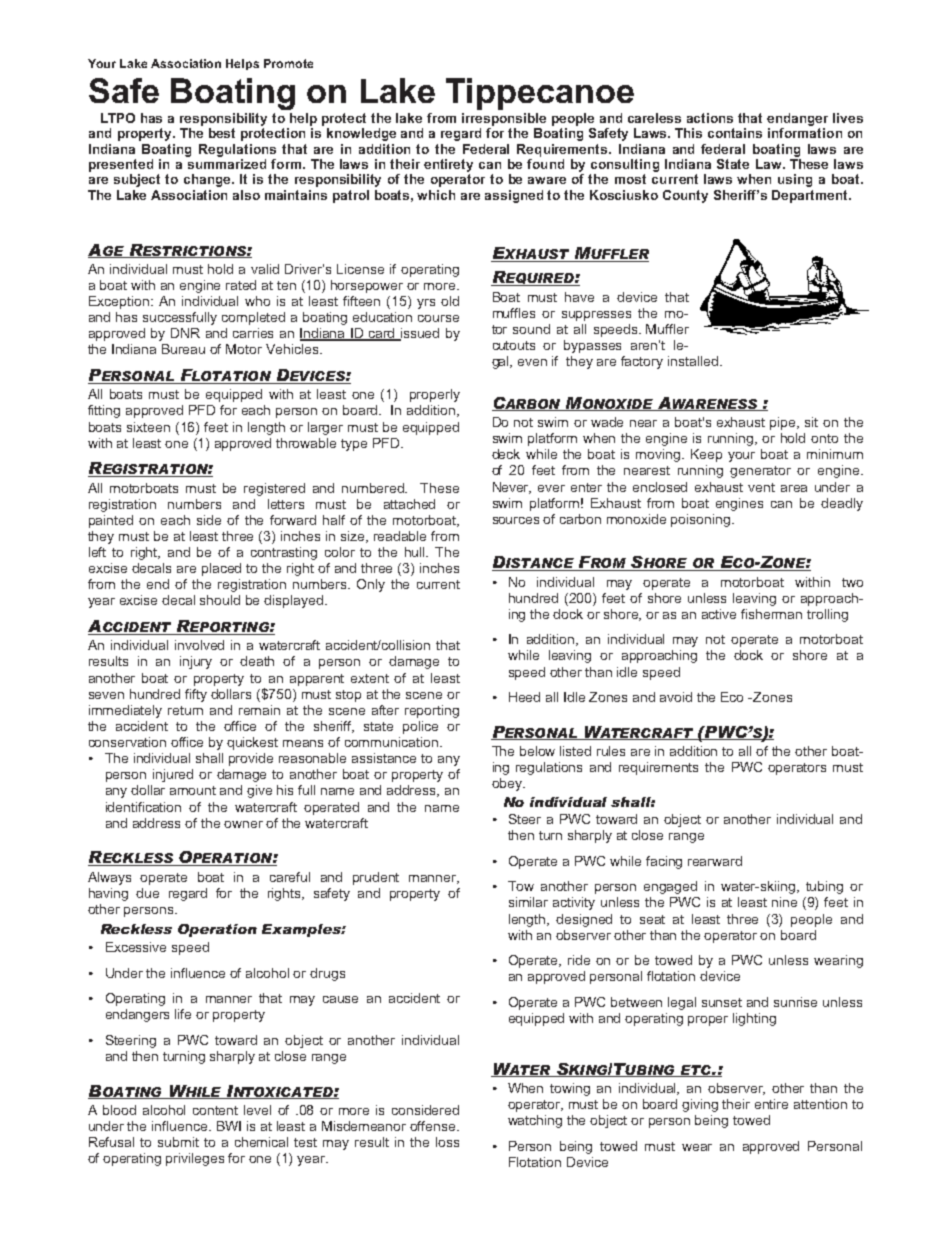  What do you see at coordinates (735, 133) in the screenshot?
I see `contains` at bounding box center [735, 133].
